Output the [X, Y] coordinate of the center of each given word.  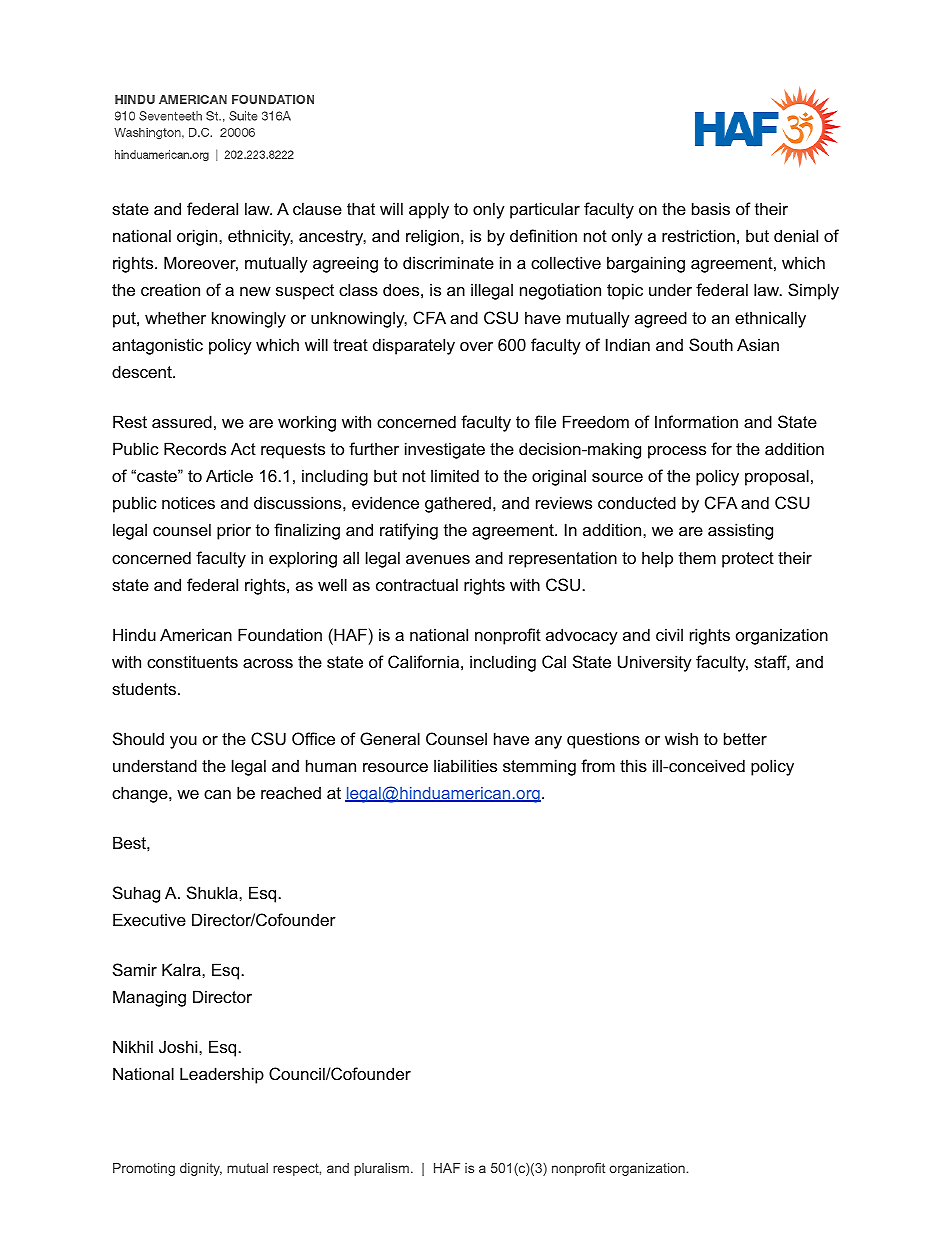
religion [432, 237]
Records [195, 448]
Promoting [144, 1169]
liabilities [465, 765]
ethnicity [260, 237]
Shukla [213, 892]
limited [455, 475]
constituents [192, 661]
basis [711, 208]
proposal [777, 477]
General [390, 738]
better [745, 738]
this [633, 765]
